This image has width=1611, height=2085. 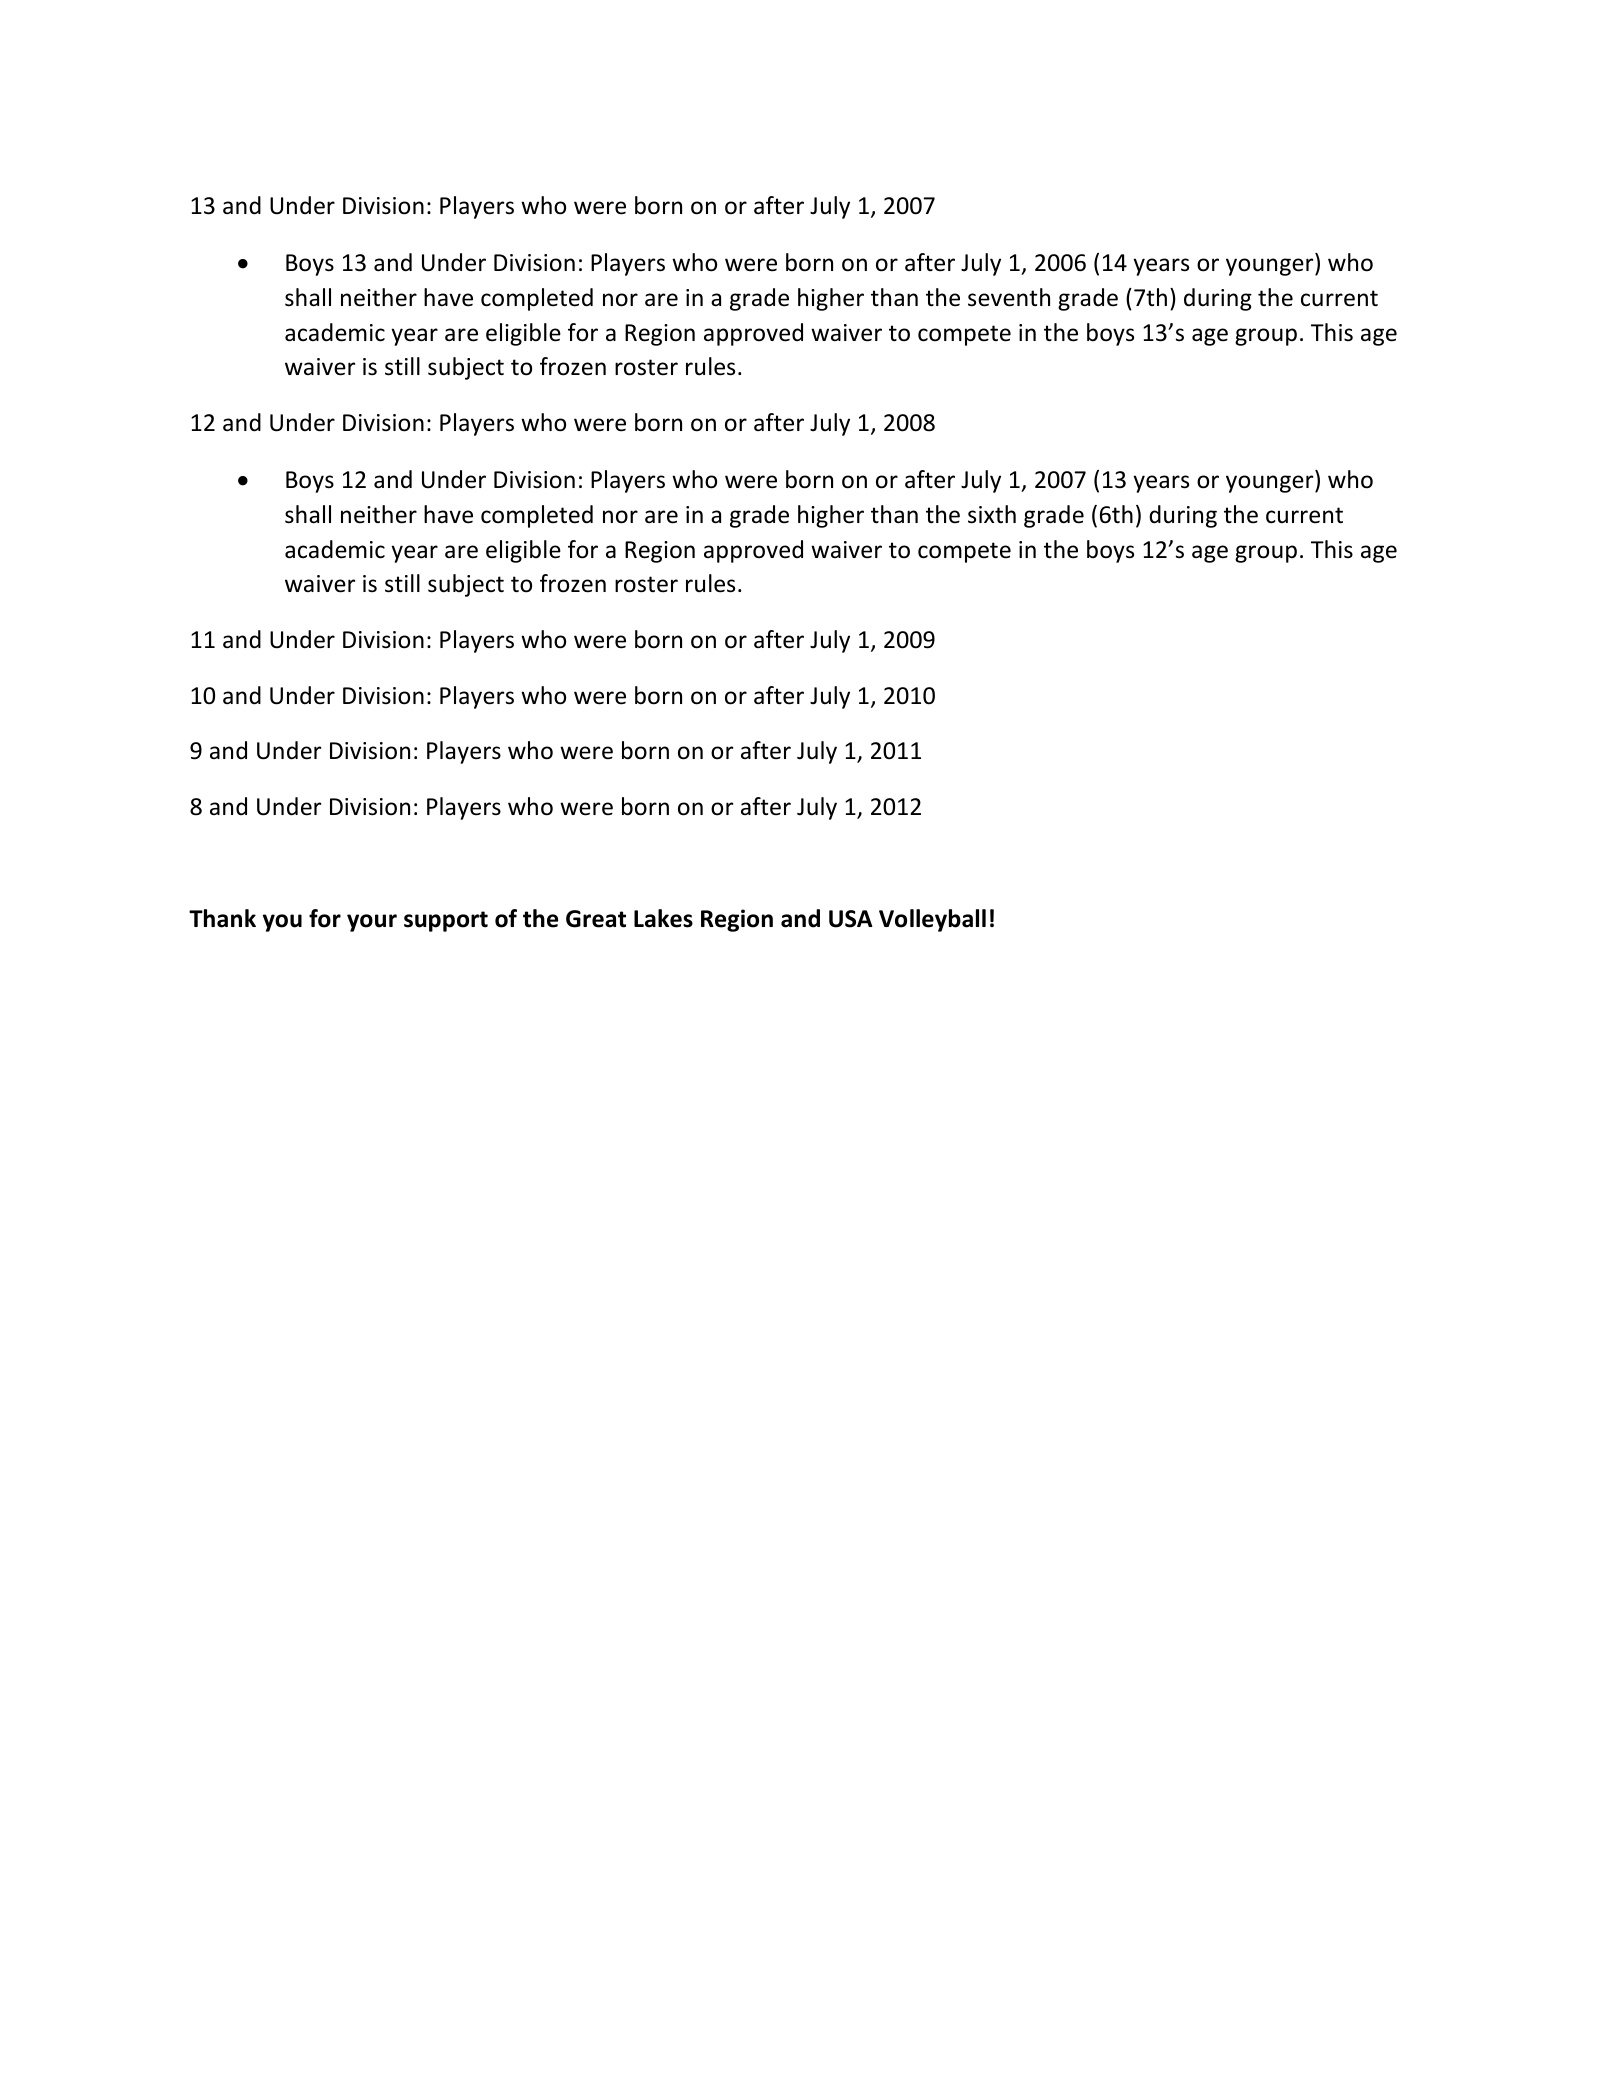 I want to click on Volleyball, so click(x=932, y=920).
